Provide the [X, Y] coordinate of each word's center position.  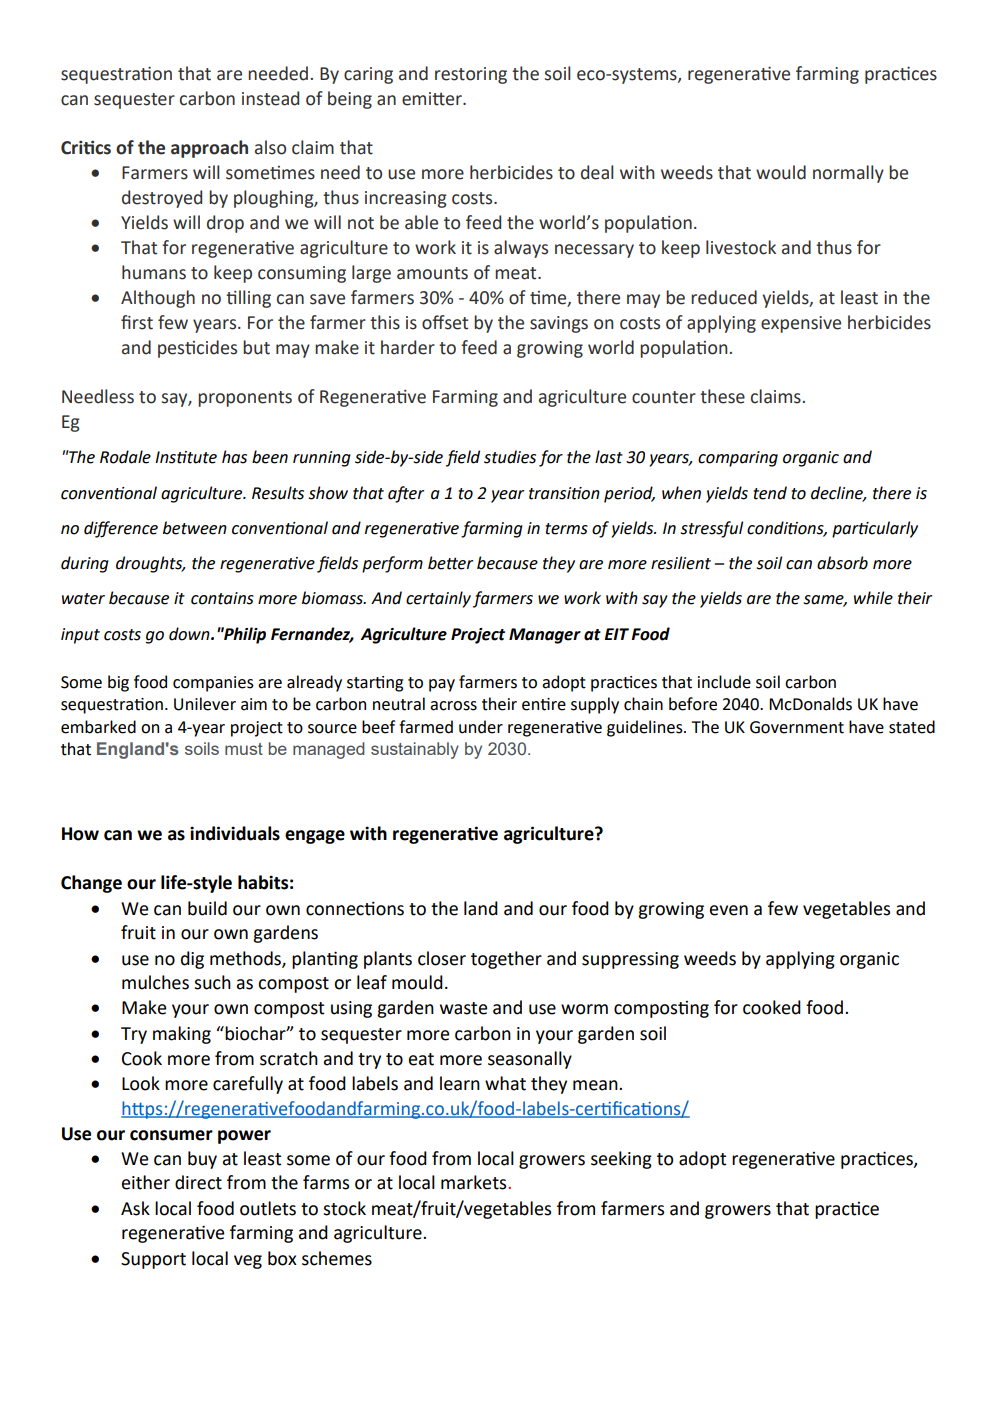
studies [510, 457]
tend [770, 493]
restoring [471, 75]
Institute [186, 457]
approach [209, 149]
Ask [135, 1208]
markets [475, 1182]
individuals [235, 833]
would [781, 172]
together [506, 960]
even [729, 910]
